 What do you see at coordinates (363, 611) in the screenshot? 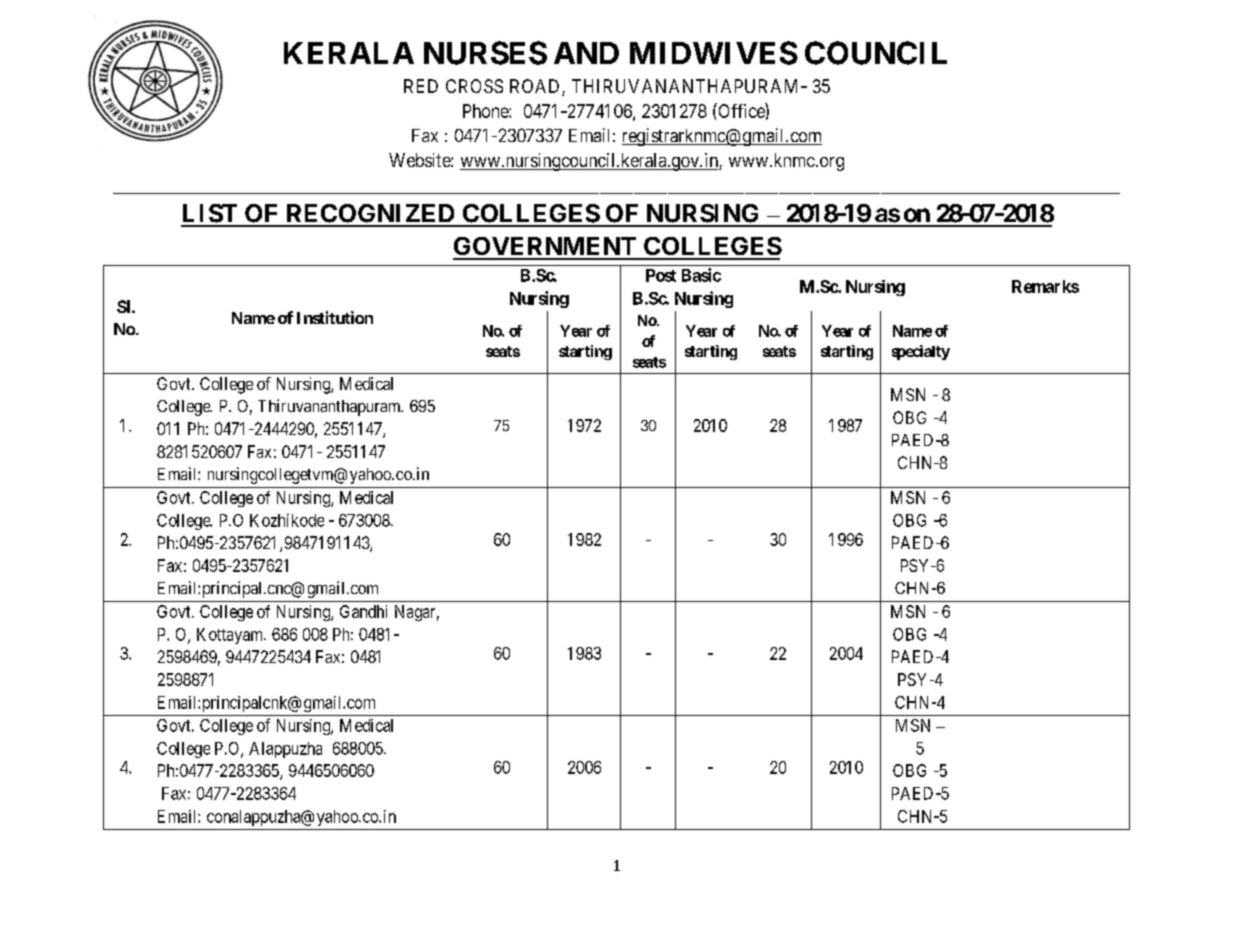
I see `Gandhi` at bounding box center [363, 611].
